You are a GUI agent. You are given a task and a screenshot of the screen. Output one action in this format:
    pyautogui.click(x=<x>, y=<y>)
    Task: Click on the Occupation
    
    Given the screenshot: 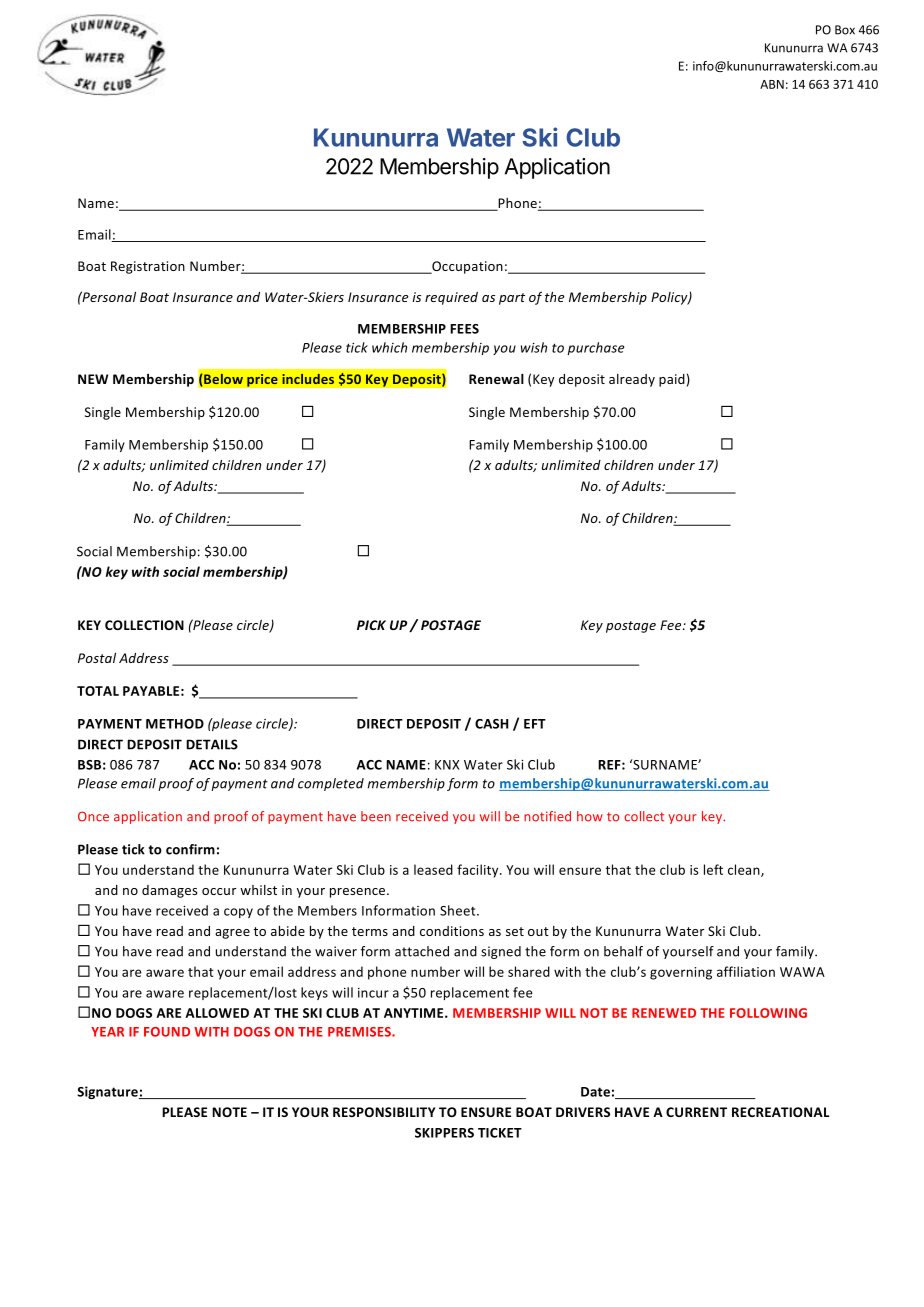 What is the action you would take?
    pyautogui.click(x=466, y=267)
